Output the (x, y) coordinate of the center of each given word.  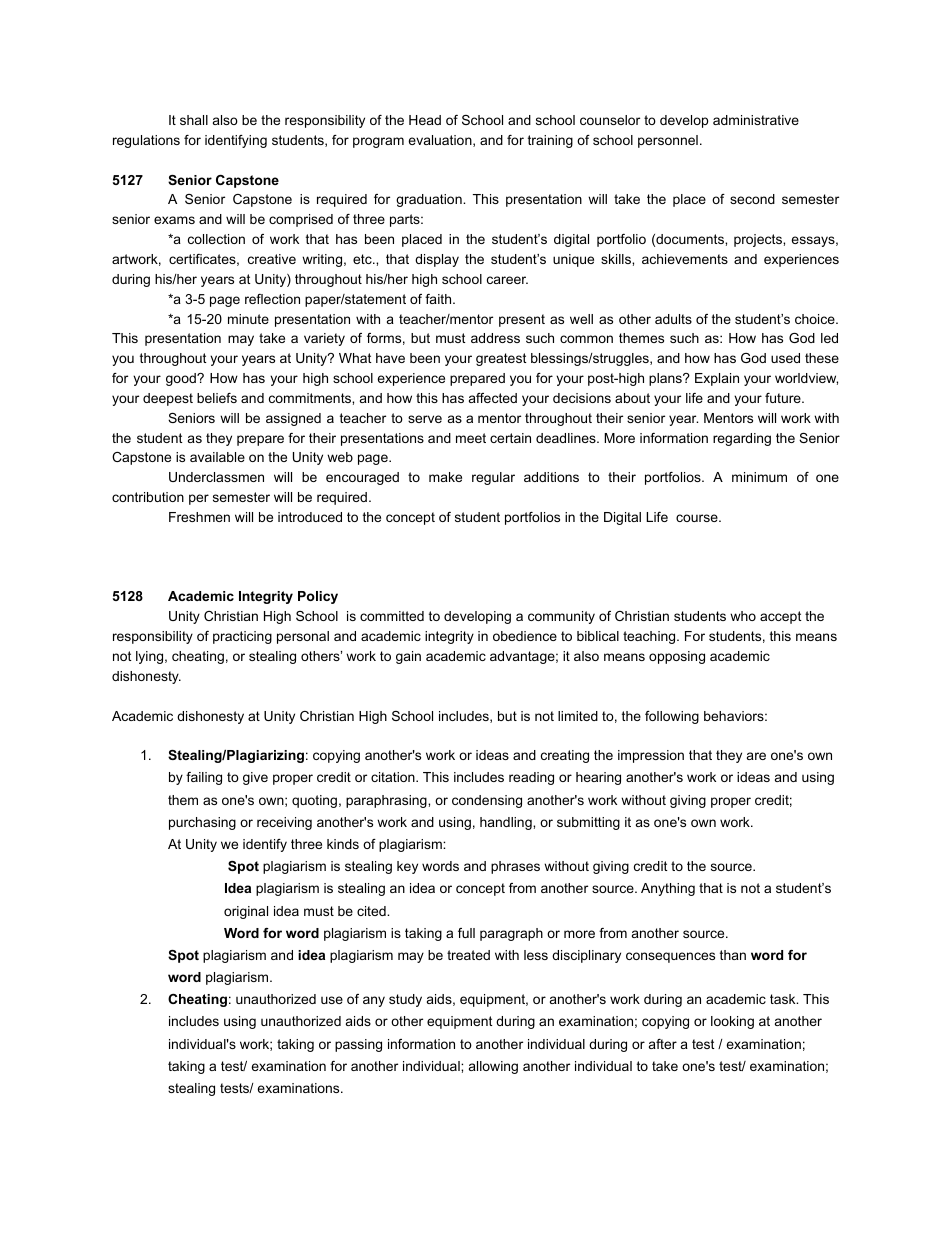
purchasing (202, 823)
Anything (668, 889)
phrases (515, 867)
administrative (756, 120)
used (785, 358)
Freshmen (199, 517)
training (550, 141)
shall (194, 120)
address (495, 338)
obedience (525, 636)
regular (493, 478)
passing (358, 1045)
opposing (677, 657)
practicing (242, 637)
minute (248, 319)
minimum (759, 477)
